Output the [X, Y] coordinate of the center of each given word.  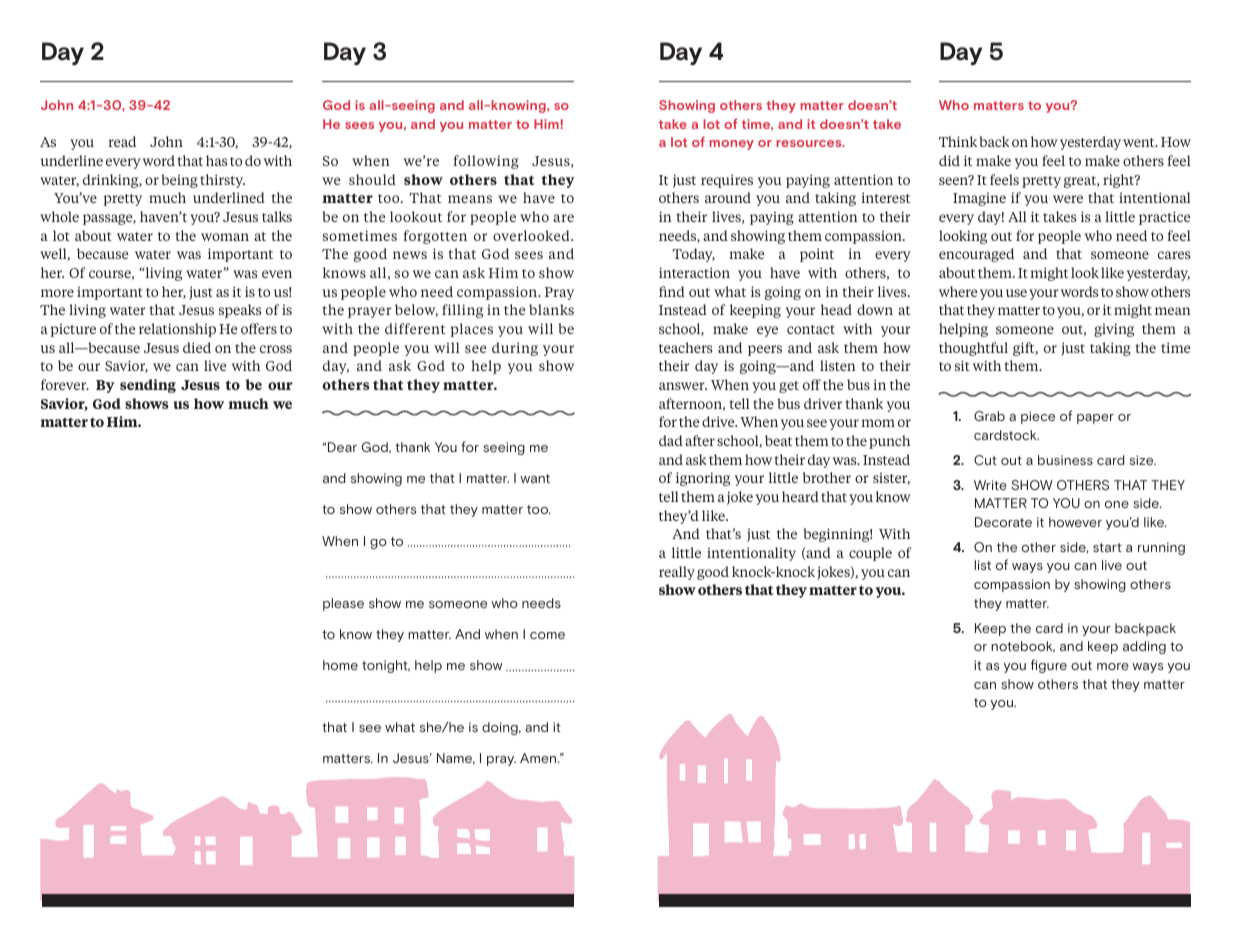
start [1107, 547]
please [343, 604]
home [340, 665]
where [958, 291]
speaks [240, 311]
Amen [539, 758]
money [731, 145]
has [216, 160]
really [677, 573]
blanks [551, 309]
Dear [342, 447]
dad [671, 440]
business [1065, 460]
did [949, 160]
